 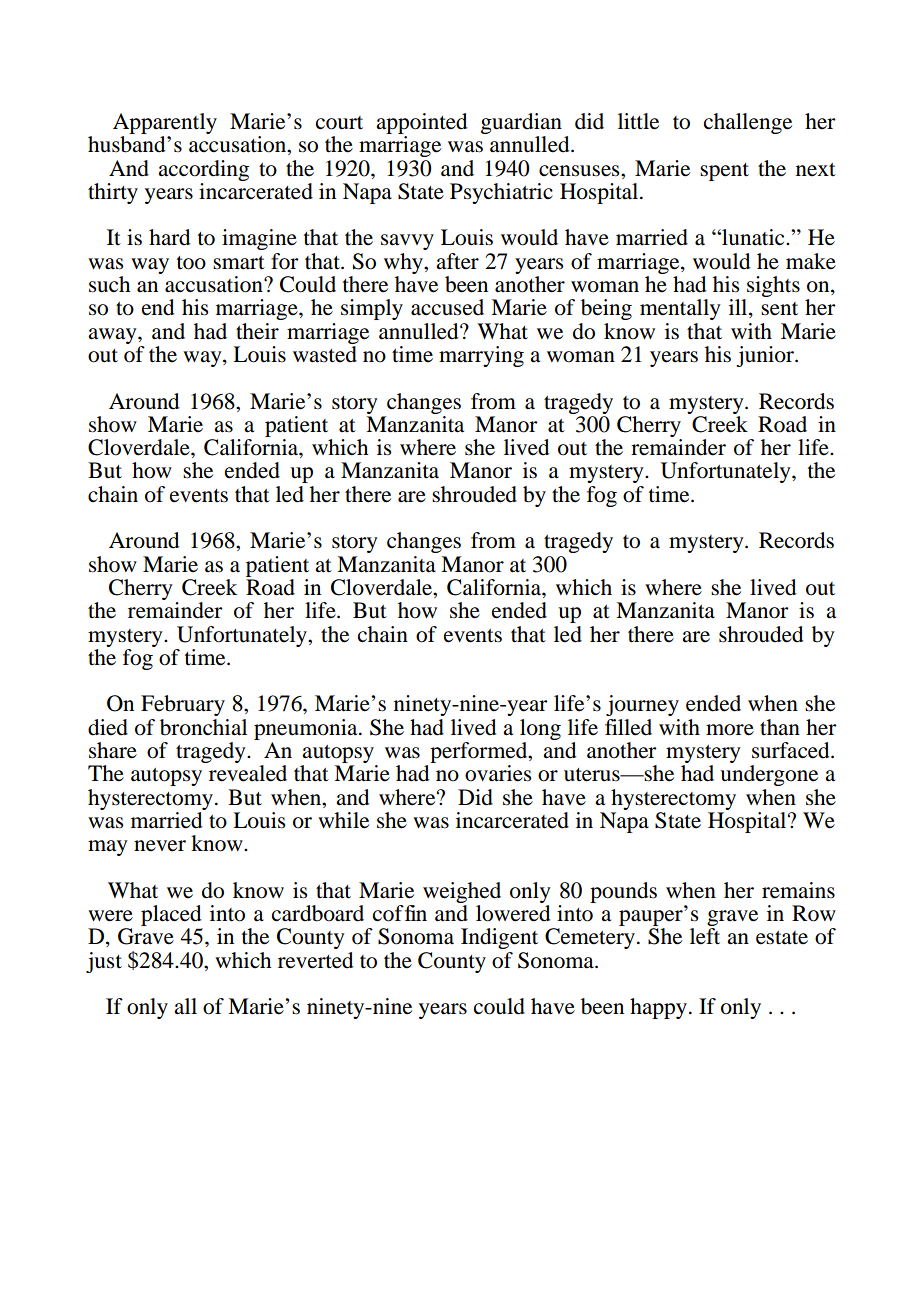 I want to click on spent, so click(x=724, y=172).
